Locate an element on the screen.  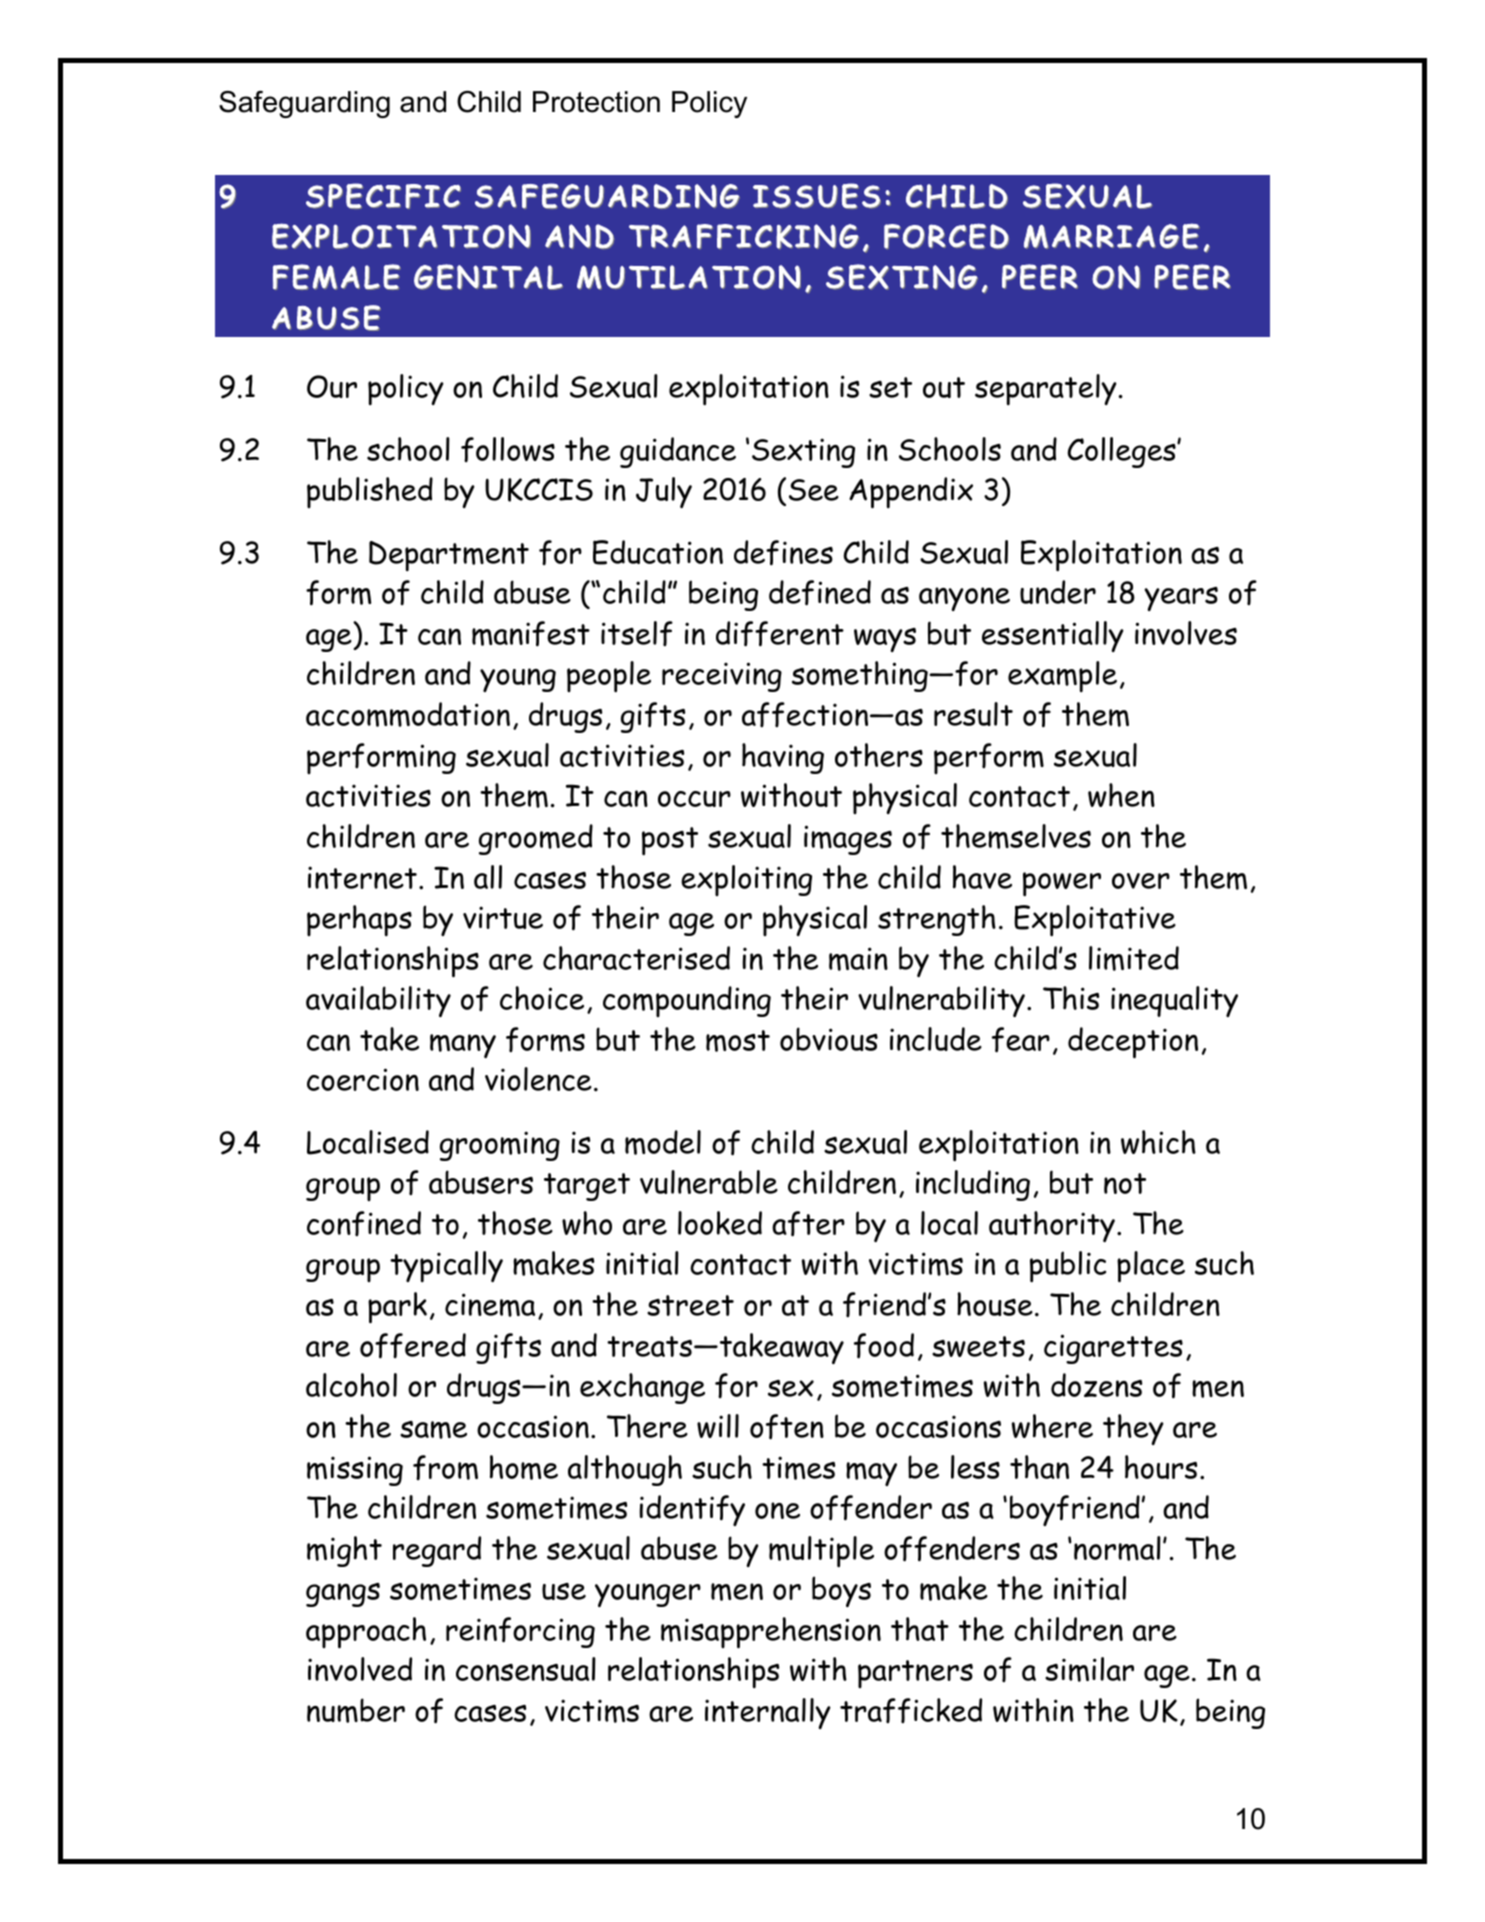
exploiting is located at coordinates (746, 880).
